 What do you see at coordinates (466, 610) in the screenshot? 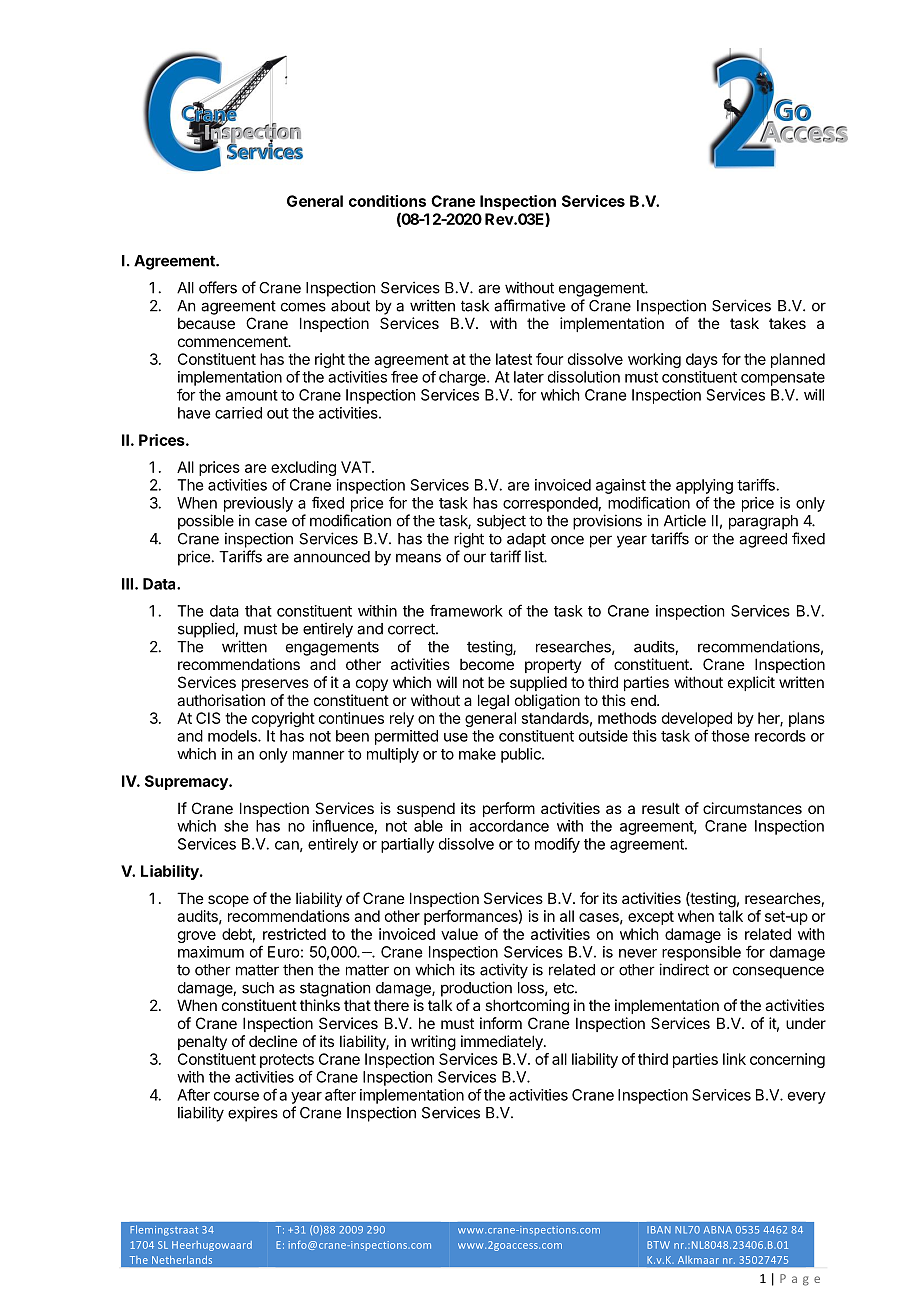
I see `framework` at bounding box center [466, 610].
